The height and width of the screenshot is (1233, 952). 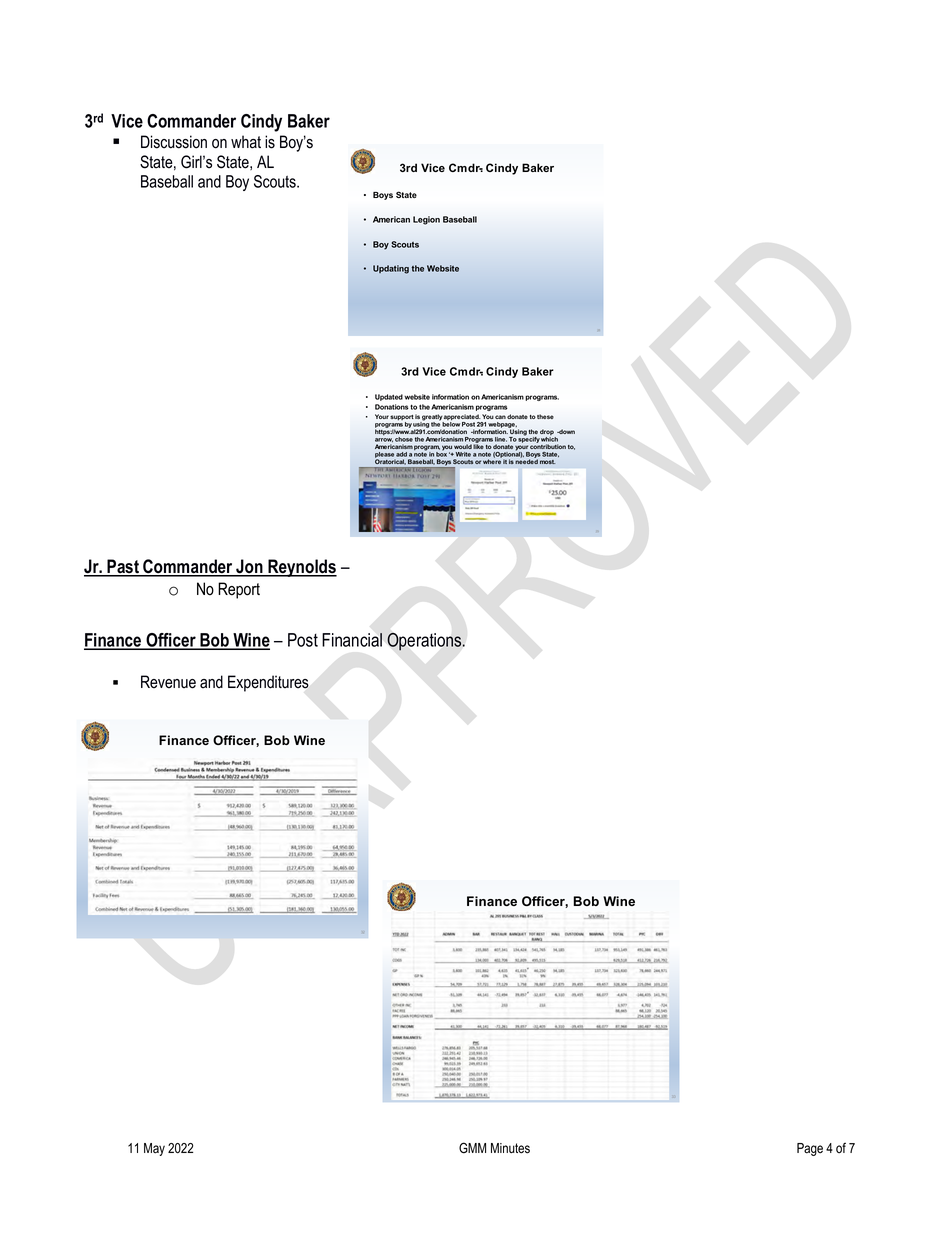 I want to click on Revenue, so click(x=168, y=682).
